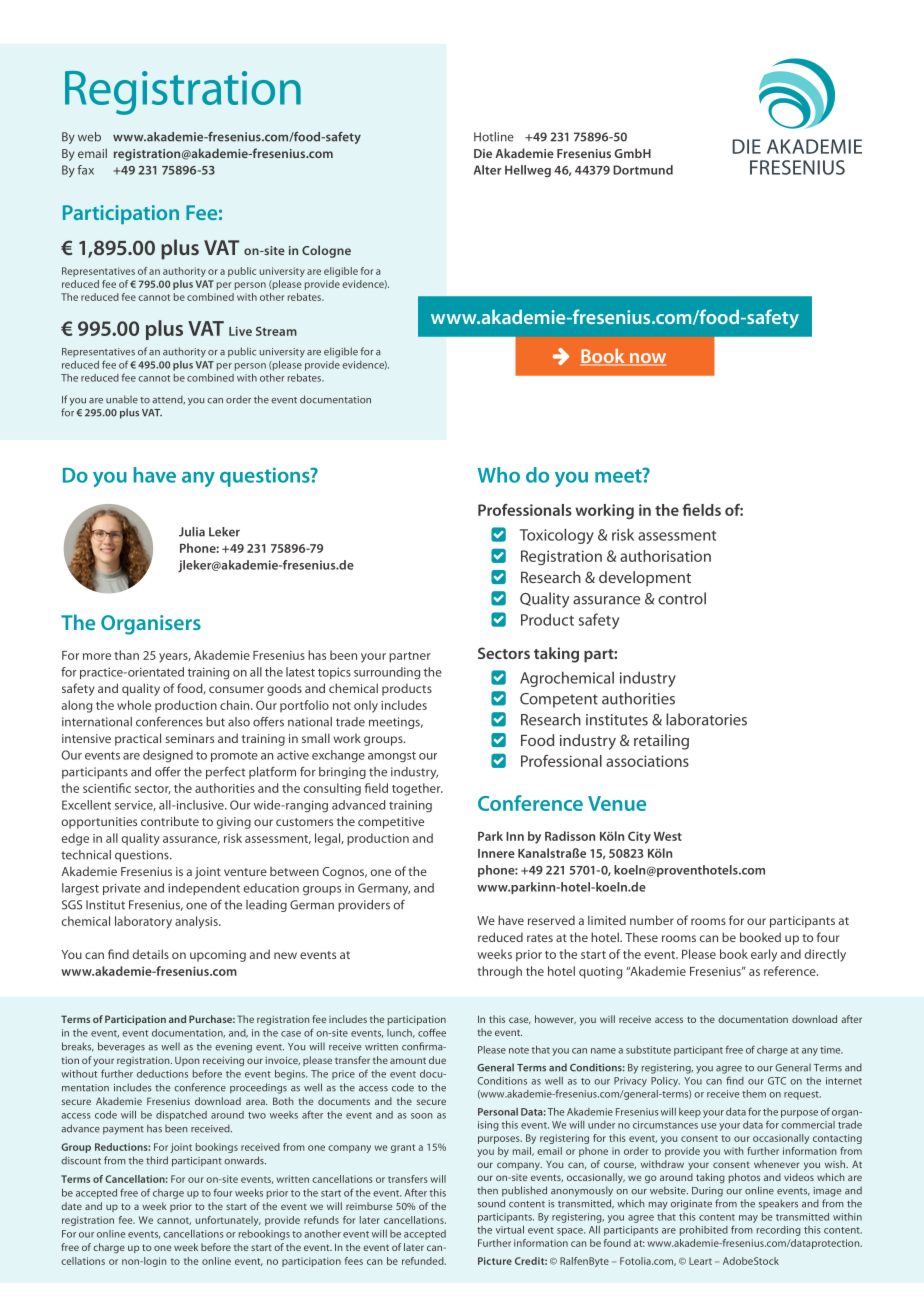  What do you see at coordinates (764, 955) in the page?
I see `early` at bounding box center [764, 955].
